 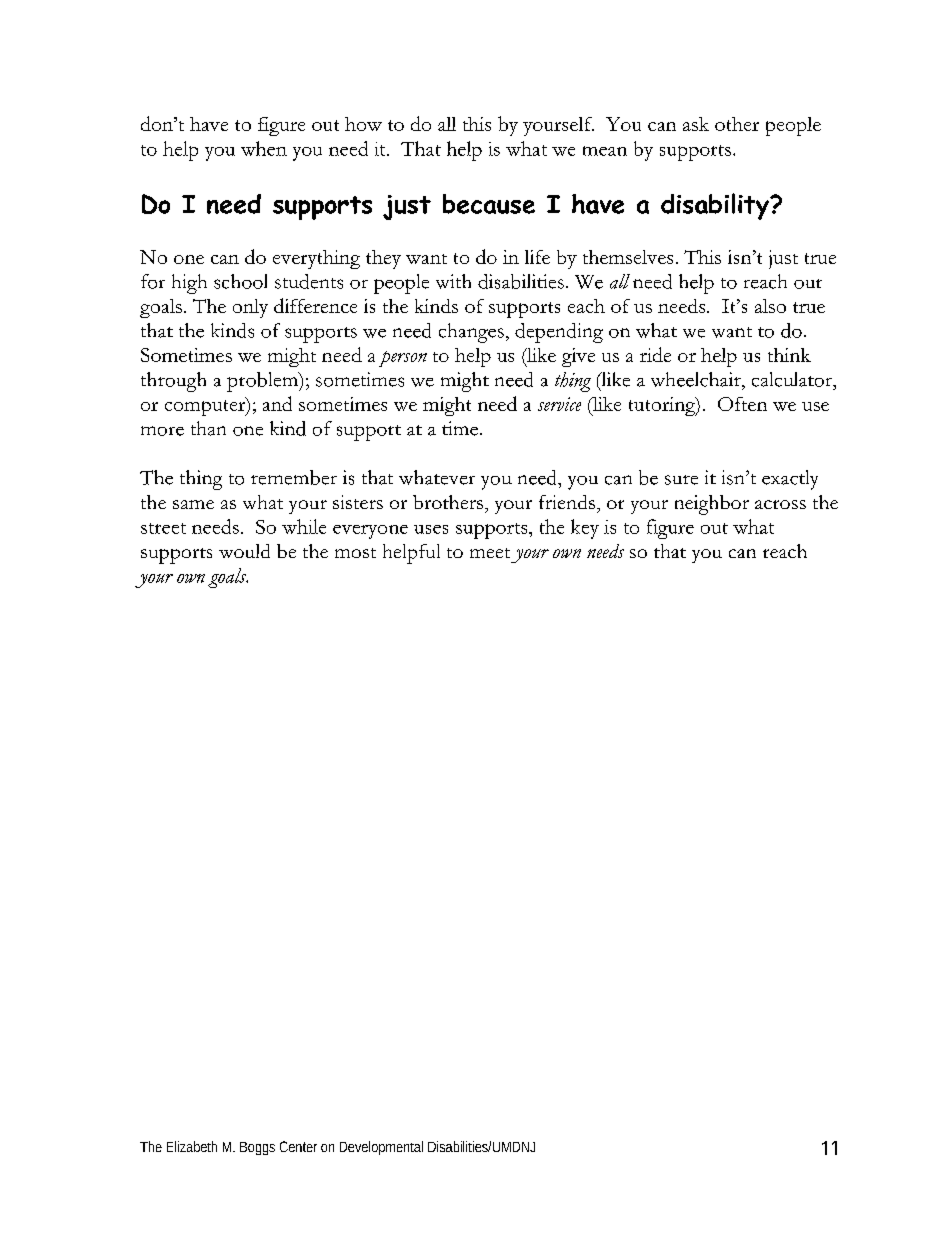 I want to click on Elizabeth, so click(x=192, y=1146).
